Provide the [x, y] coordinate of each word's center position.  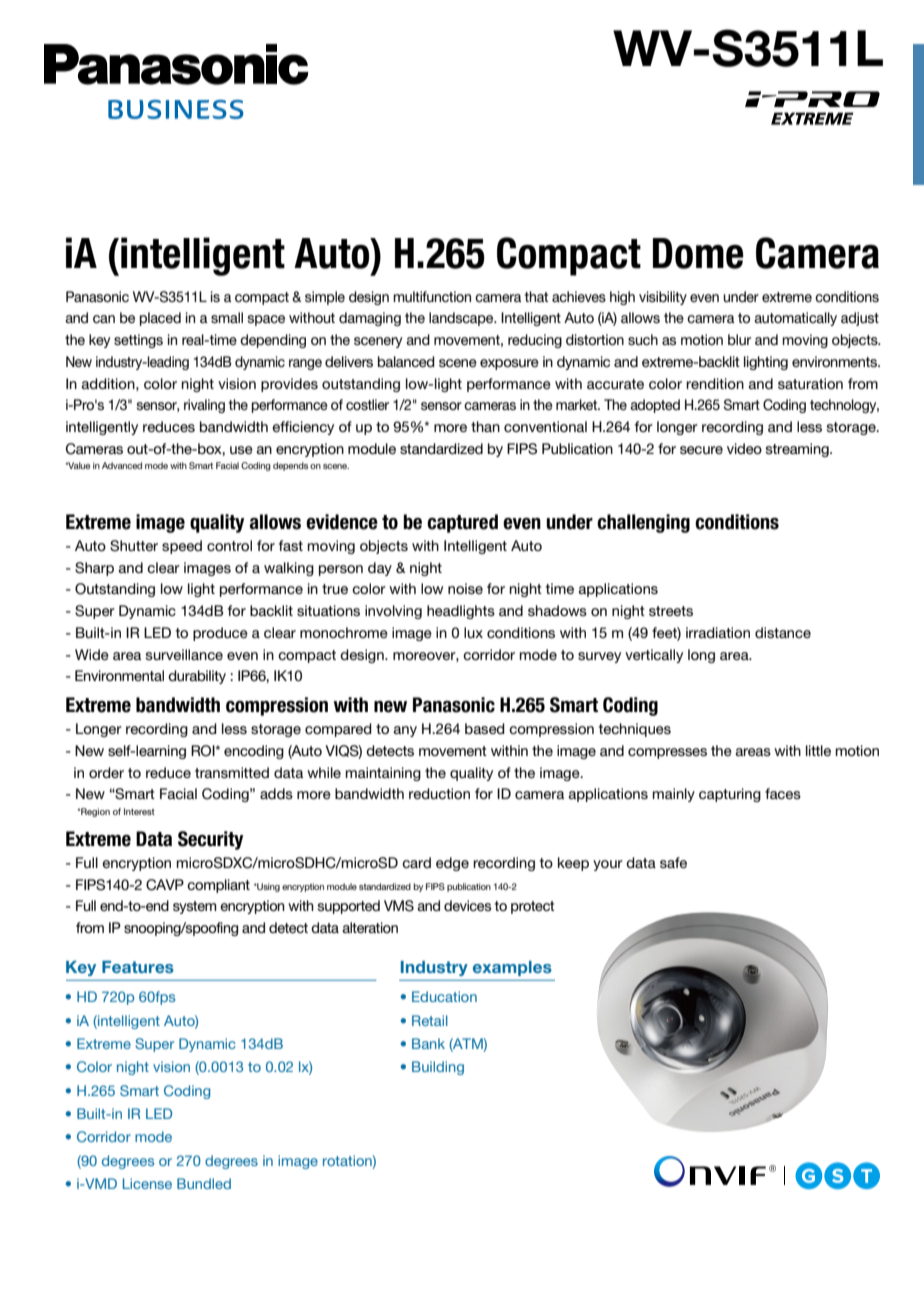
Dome [698, 253]
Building [438, 1068]
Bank [428, 1043]
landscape [462, 319]
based [485, 728]
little [818, 750]
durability [197, 677]
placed [160, 319]
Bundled [204, 1183]
